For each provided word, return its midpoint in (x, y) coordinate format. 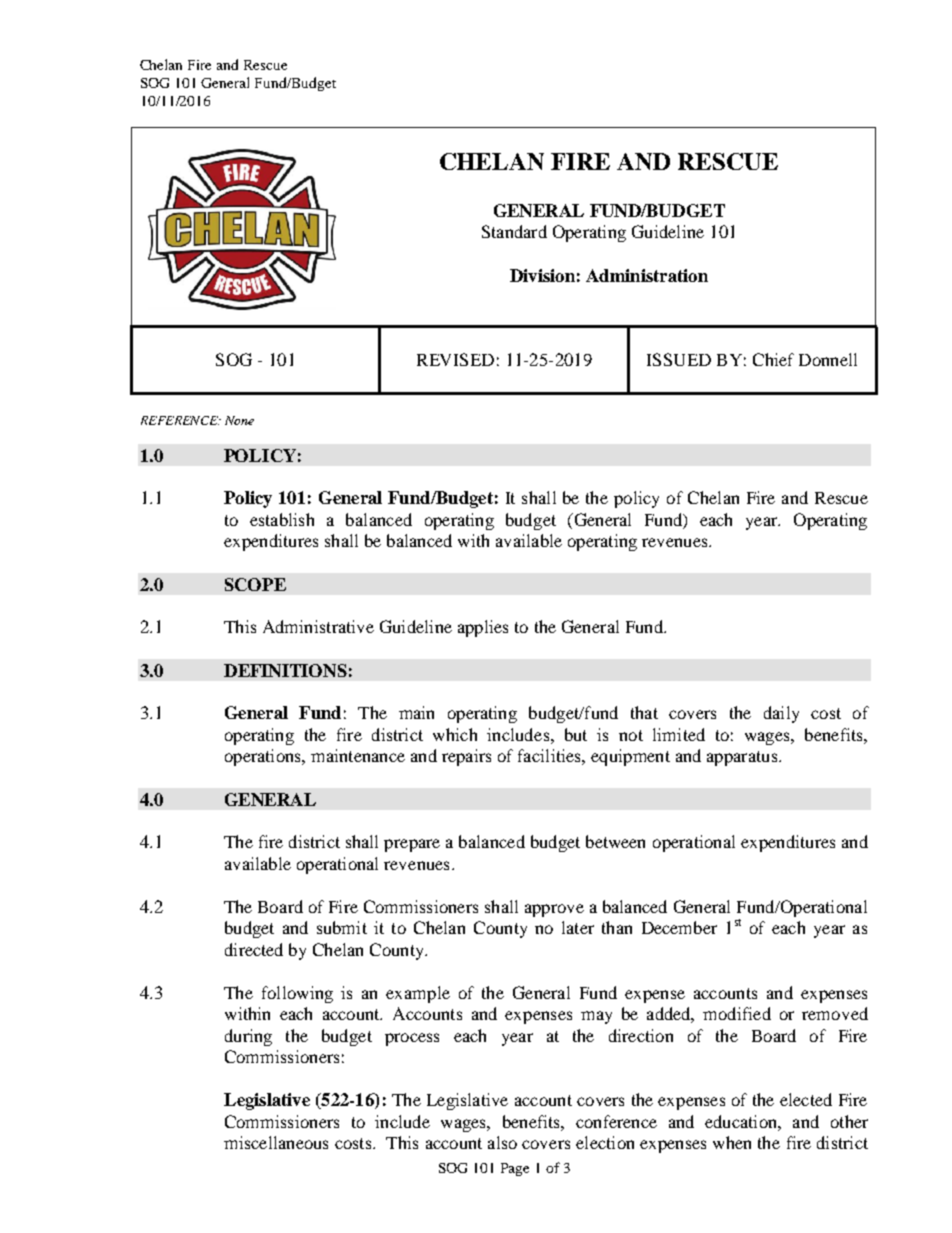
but (576, 734)
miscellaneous (276, 1142)
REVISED (455, 359)
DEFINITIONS (285, 670)
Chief (773, 359)
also (502, 1142)
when (732, 1142)
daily (781, 714)
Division (542, 275)
